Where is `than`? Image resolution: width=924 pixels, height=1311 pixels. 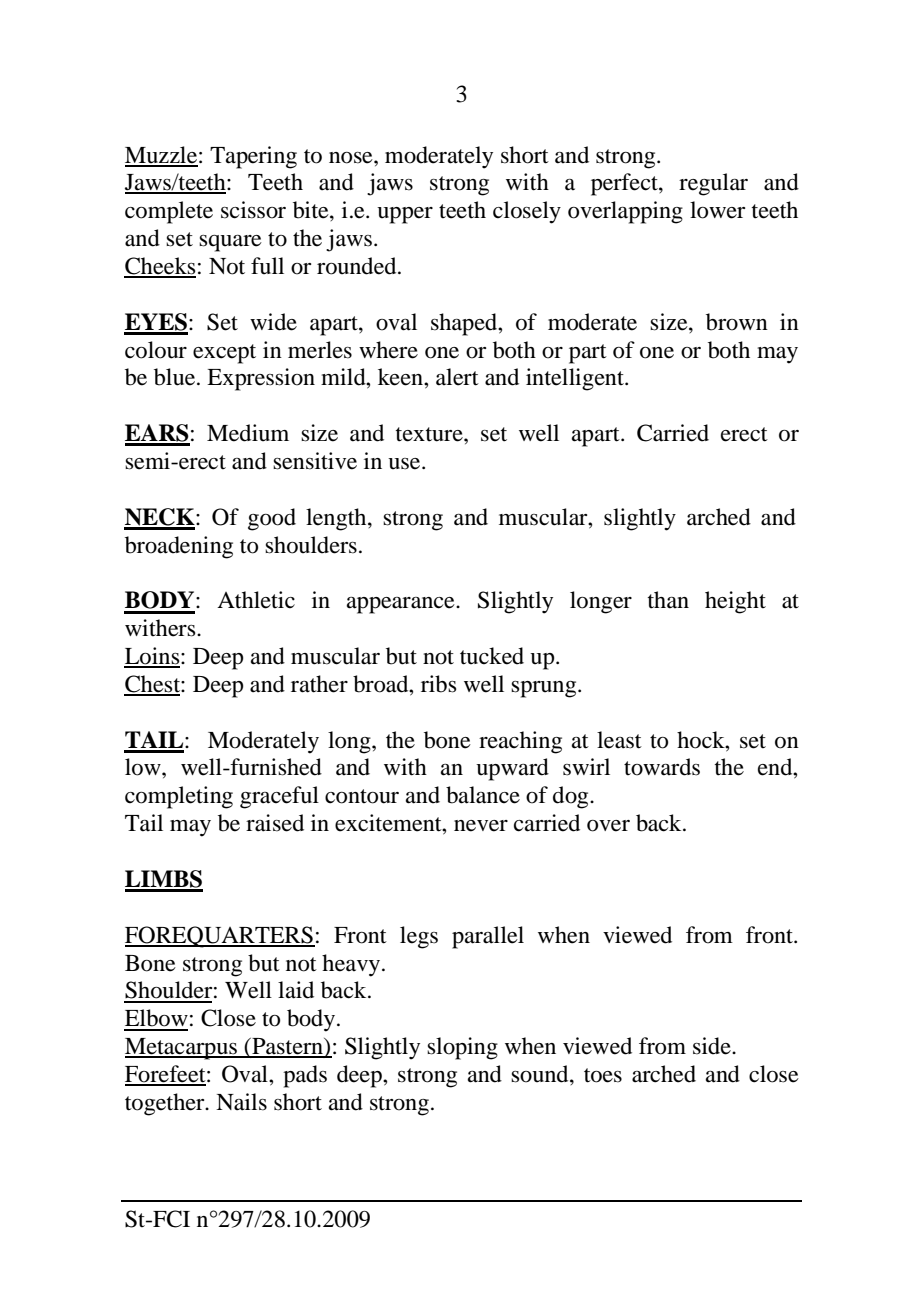
than is located at coordinates (668, 600).
